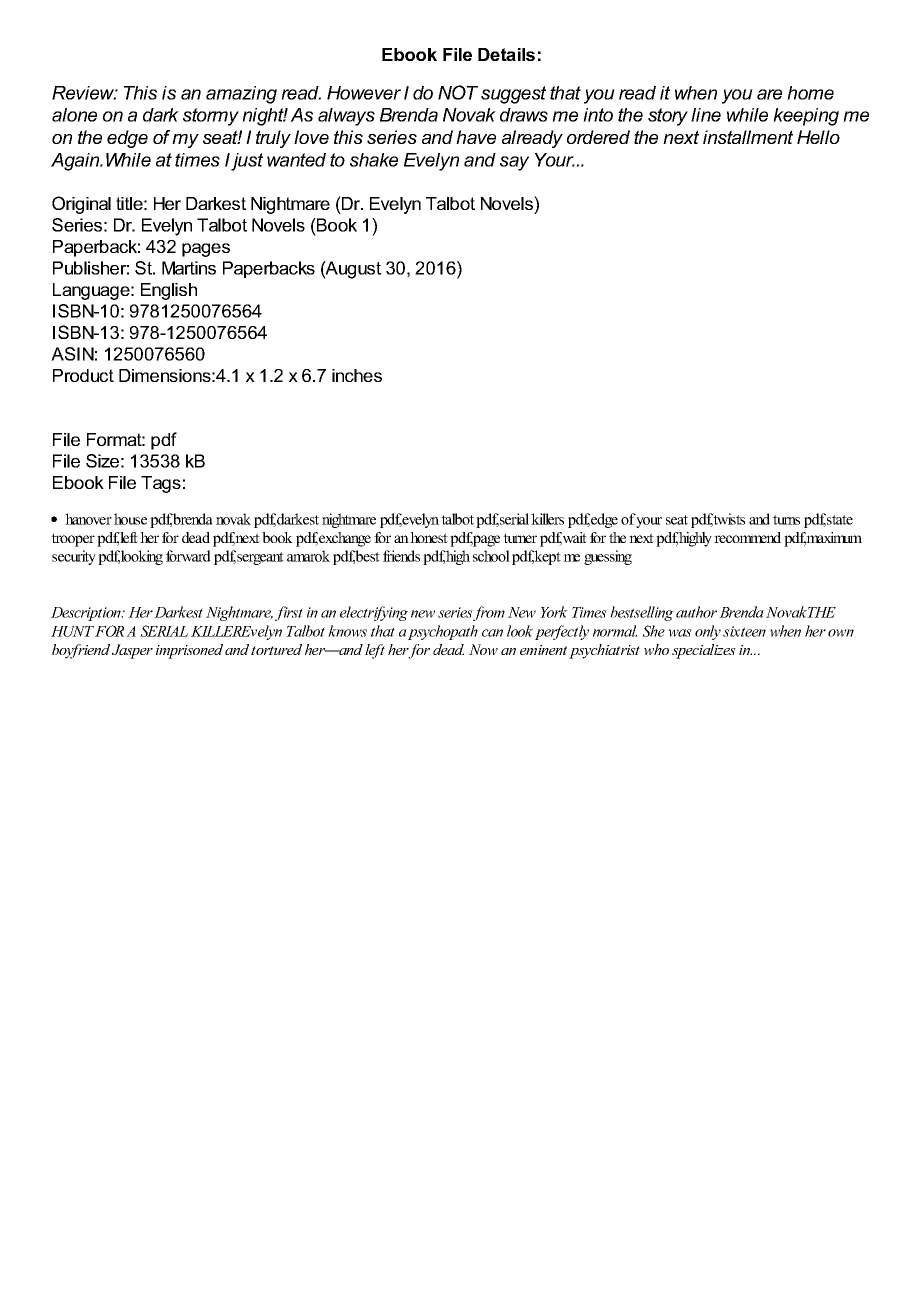 Image resolution: width=924 pixels, height=1308 pixels. Describe the element at coordinates (747, 537) in the screenshot. I see `recommend` at that location.
